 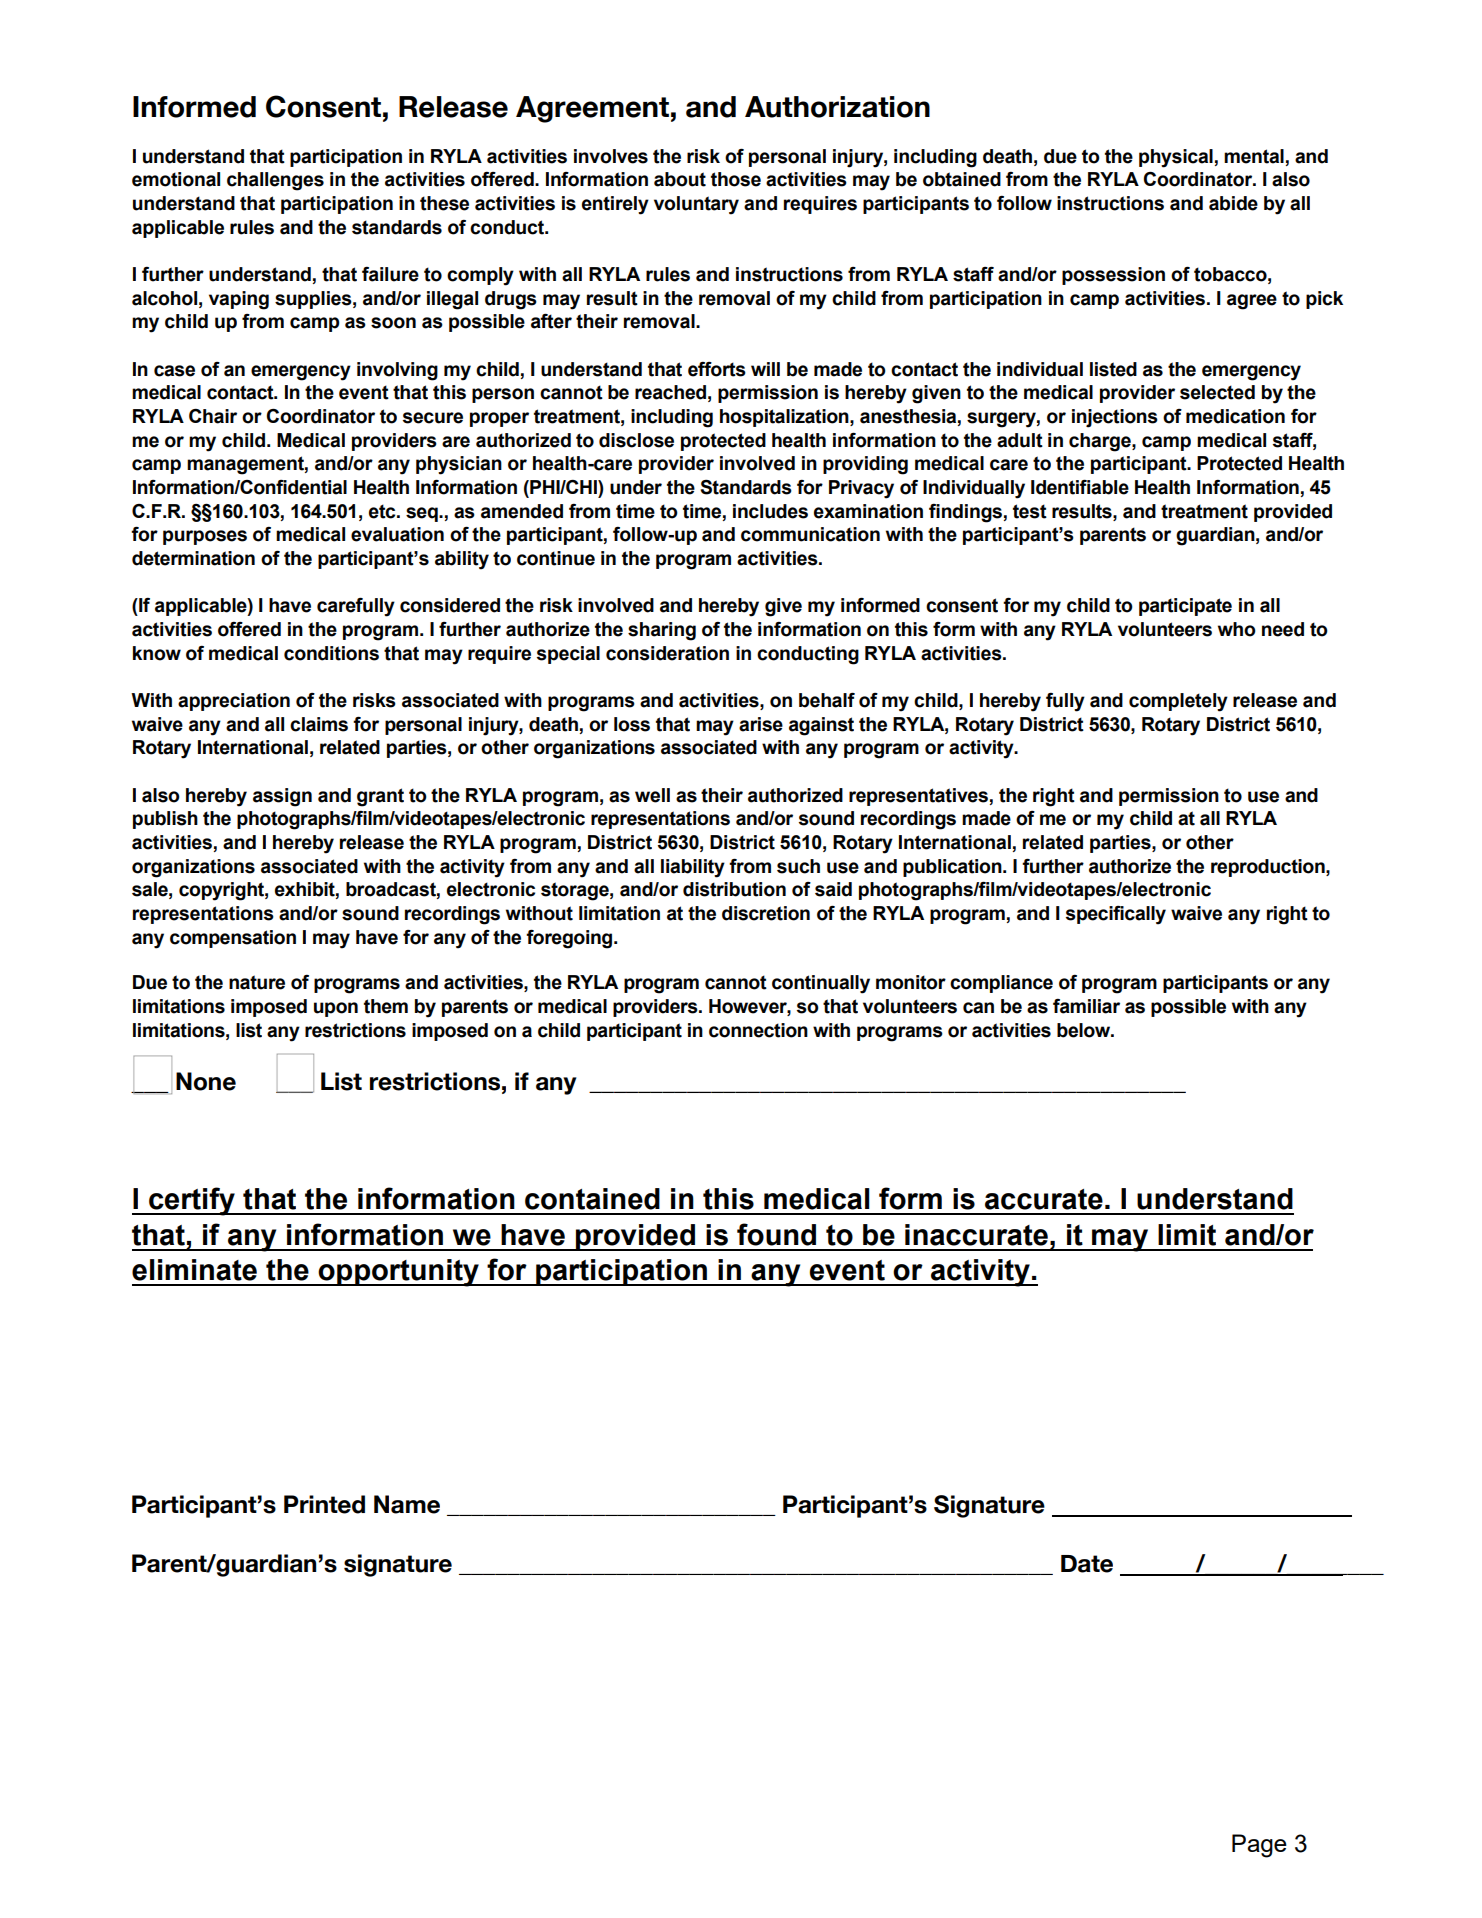 What do you see at coordinates (275, 181) in the screenshot?
I see `challenges` at bounding box center [275, 181].
